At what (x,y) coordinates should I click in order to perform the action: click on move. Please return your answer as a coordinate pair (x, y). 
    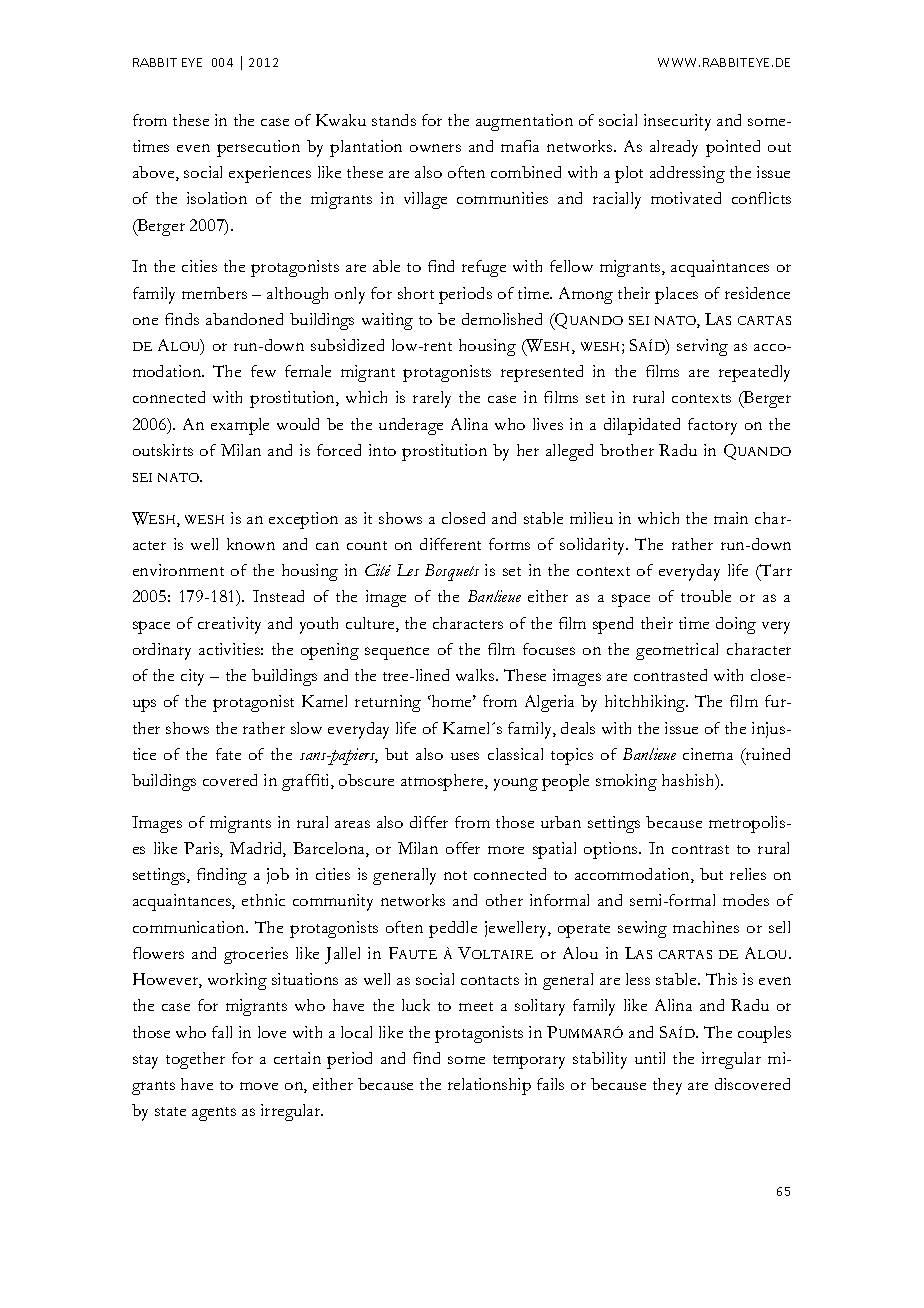
    Looking at the image, I should click on (259, 1086).
